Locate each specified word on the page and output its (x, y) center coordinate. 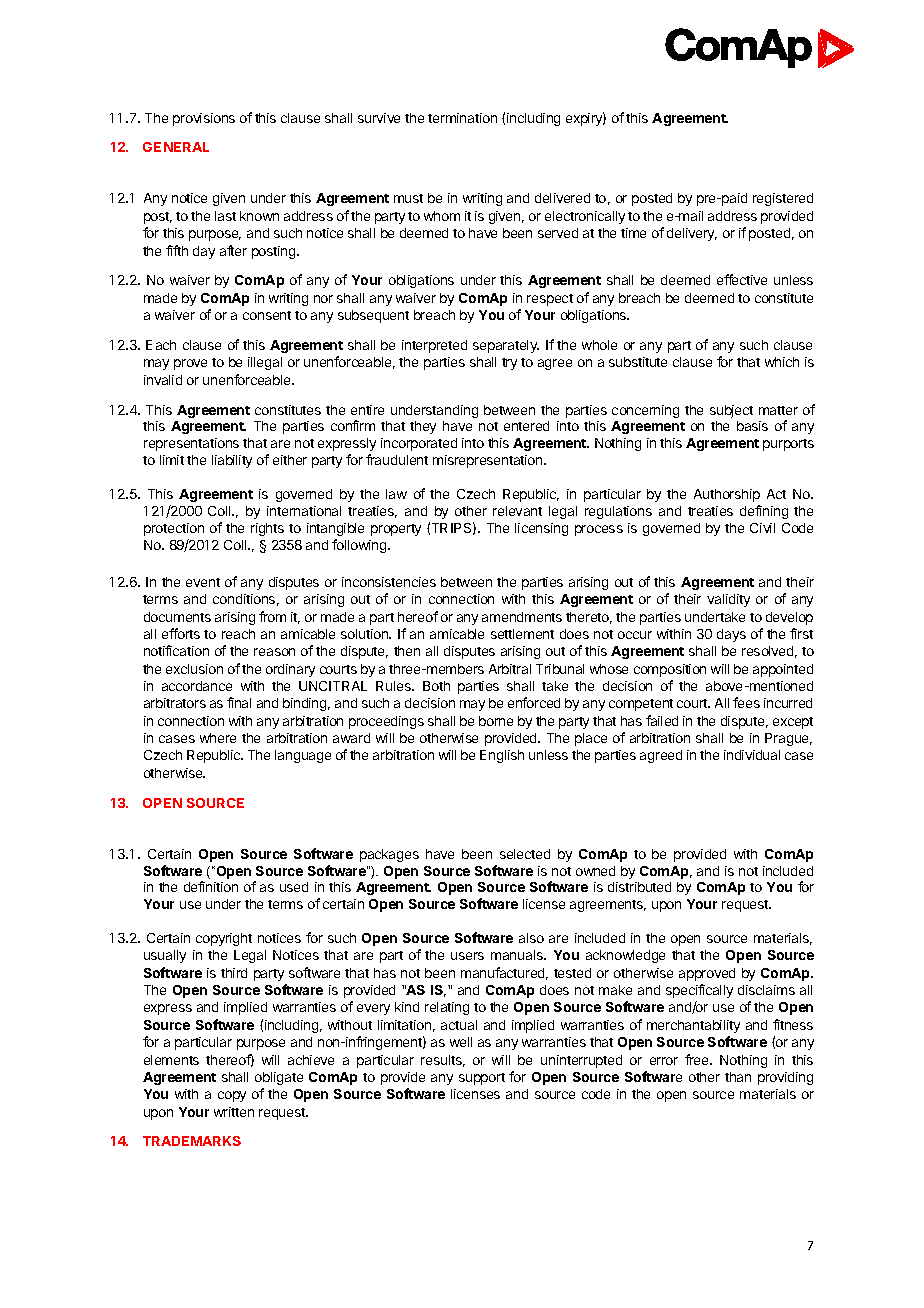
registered (783, 199)
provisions (204, 119)
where (218, 738)
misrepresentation (489, 461)
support (482, 1079)
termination (462, 118)
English (502, 756)
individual (752, 755)
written (234, 1112)
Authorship (727, 495)
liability (232, 461)
